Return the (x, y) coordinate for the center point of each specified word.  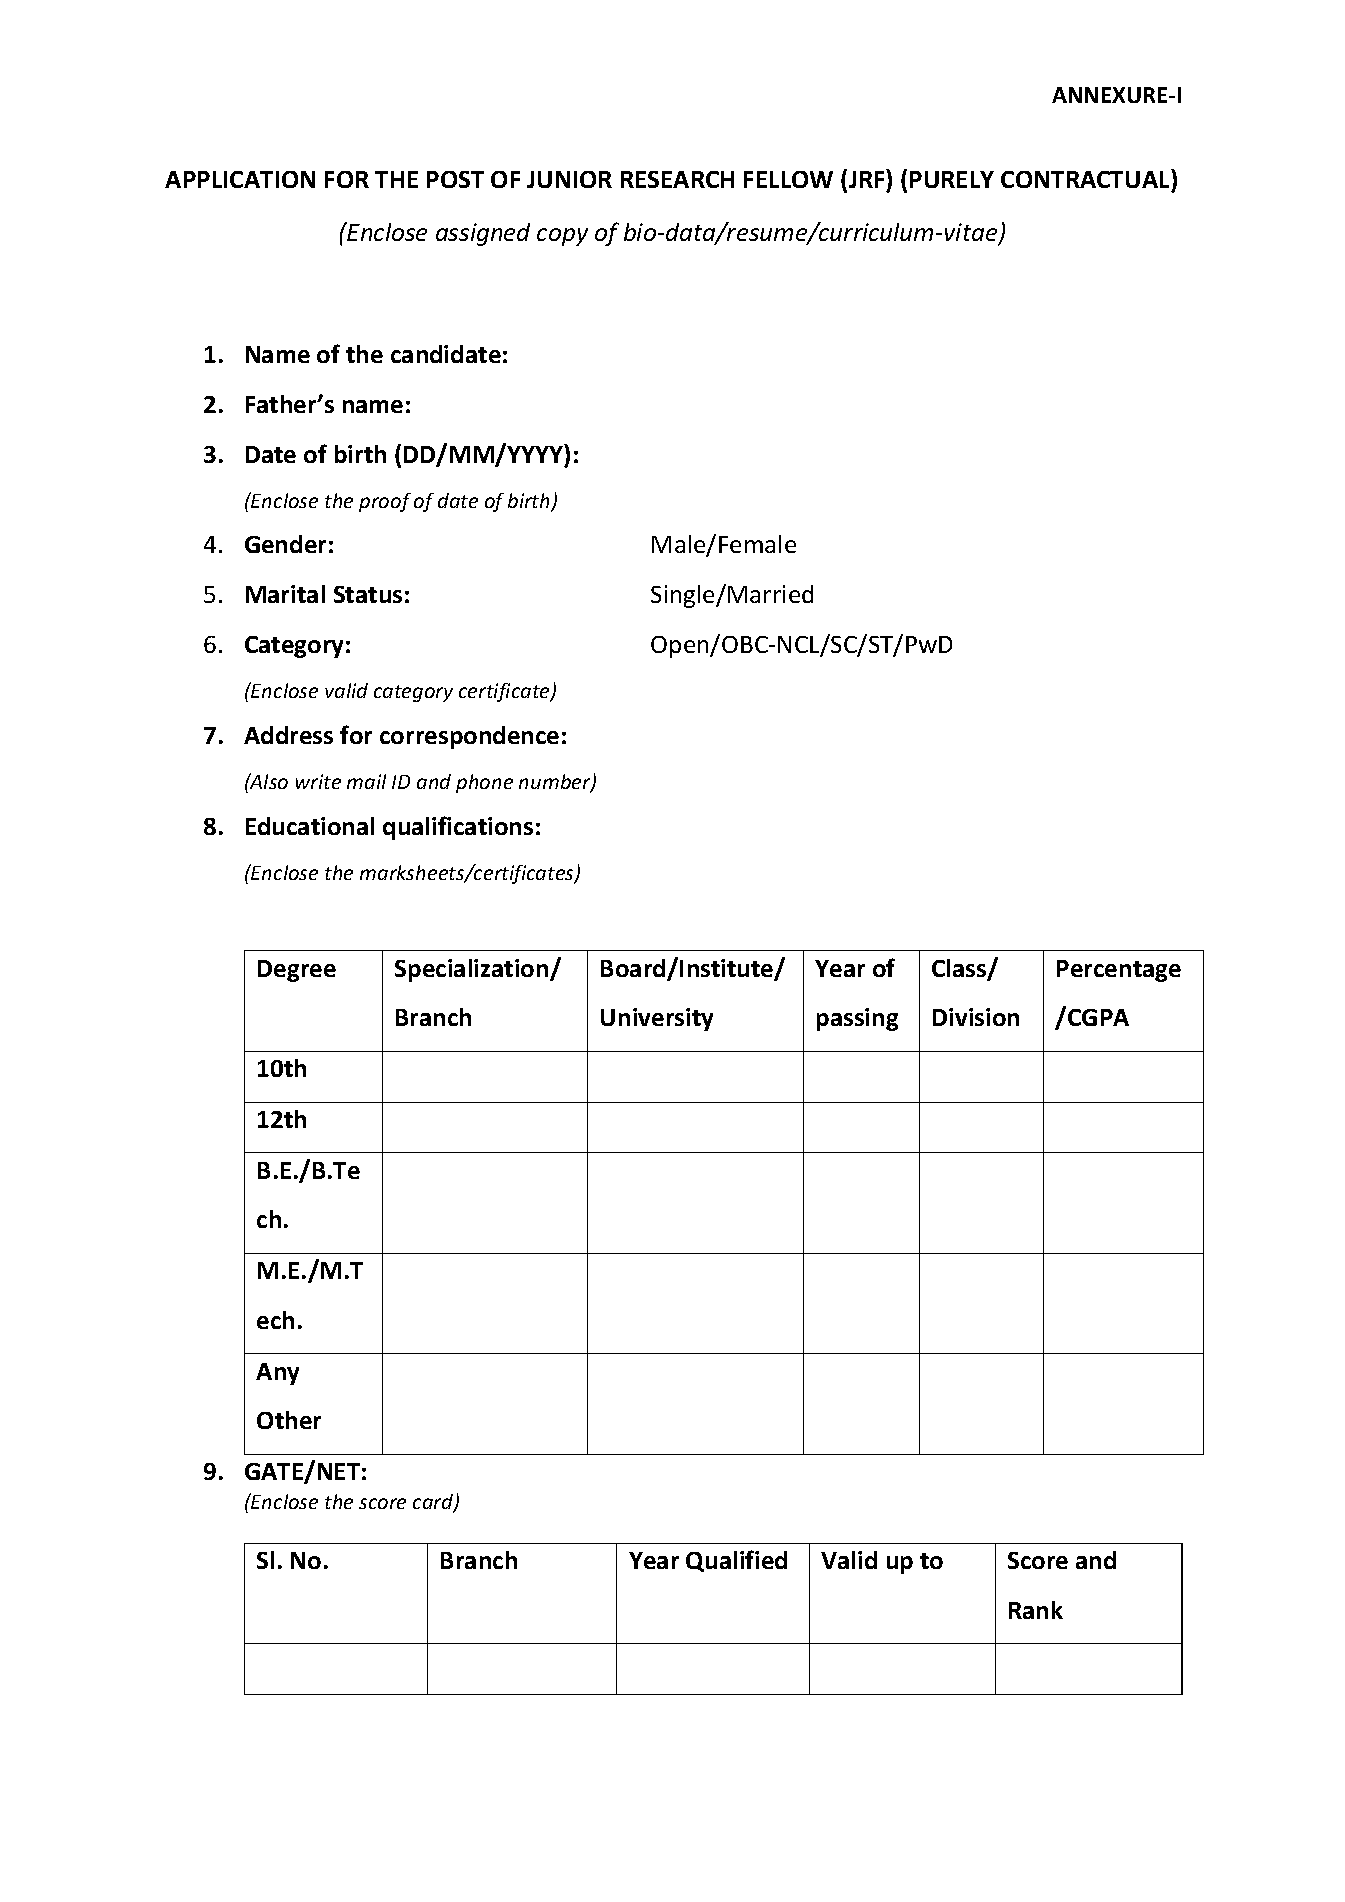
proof (385, 502)
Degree (297, 971)
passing (857, 1019)
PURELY (952, 179)
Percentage (1119, 971)
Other (289, 1420)
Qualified (736, 1561)
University (657, 1019)
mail (366, 781)
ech (275, 1320)
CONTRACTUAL (1086, 178)
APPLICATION (240, 179)
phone (484, 783)
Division (976, 1017)
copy (562, 237)
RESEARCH (677, 179)
